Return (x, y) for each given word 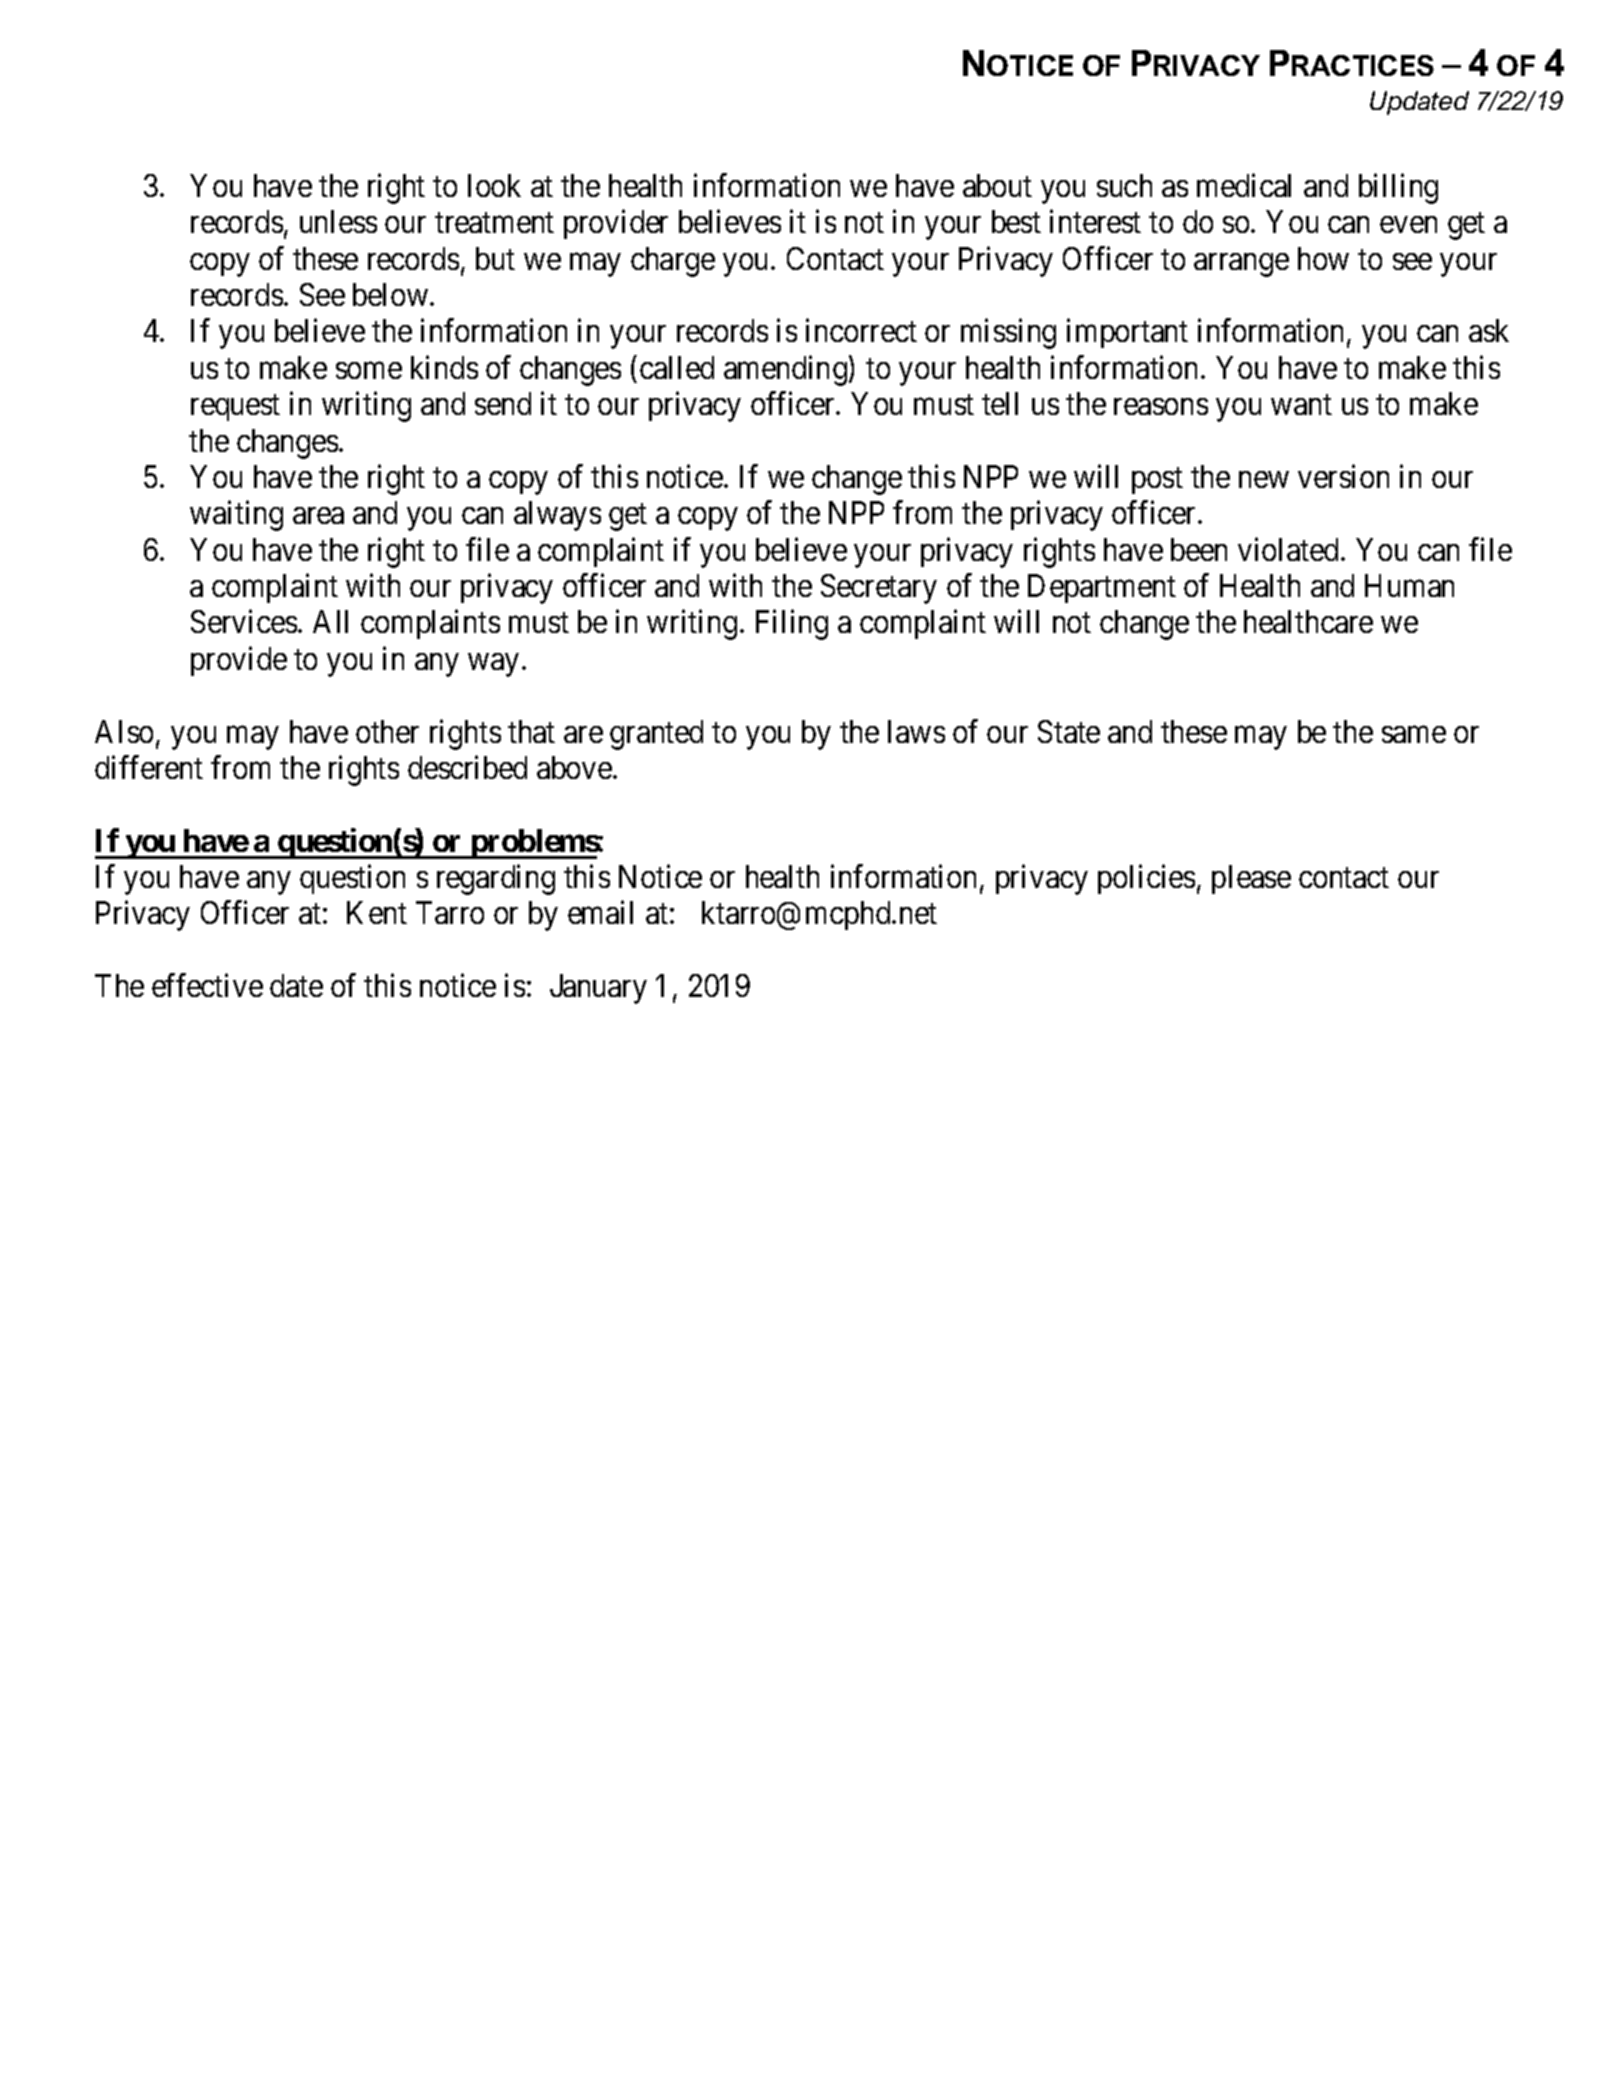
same (1414, 734)
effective (207, 985)
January (598, 989)
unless (338, 221)
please (1251, 879)
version (1343, 476)
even (1408, 225)
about (997, 185)
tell (1000, 403)
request (235, 408)
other (387, 731)
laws (916, 731)
